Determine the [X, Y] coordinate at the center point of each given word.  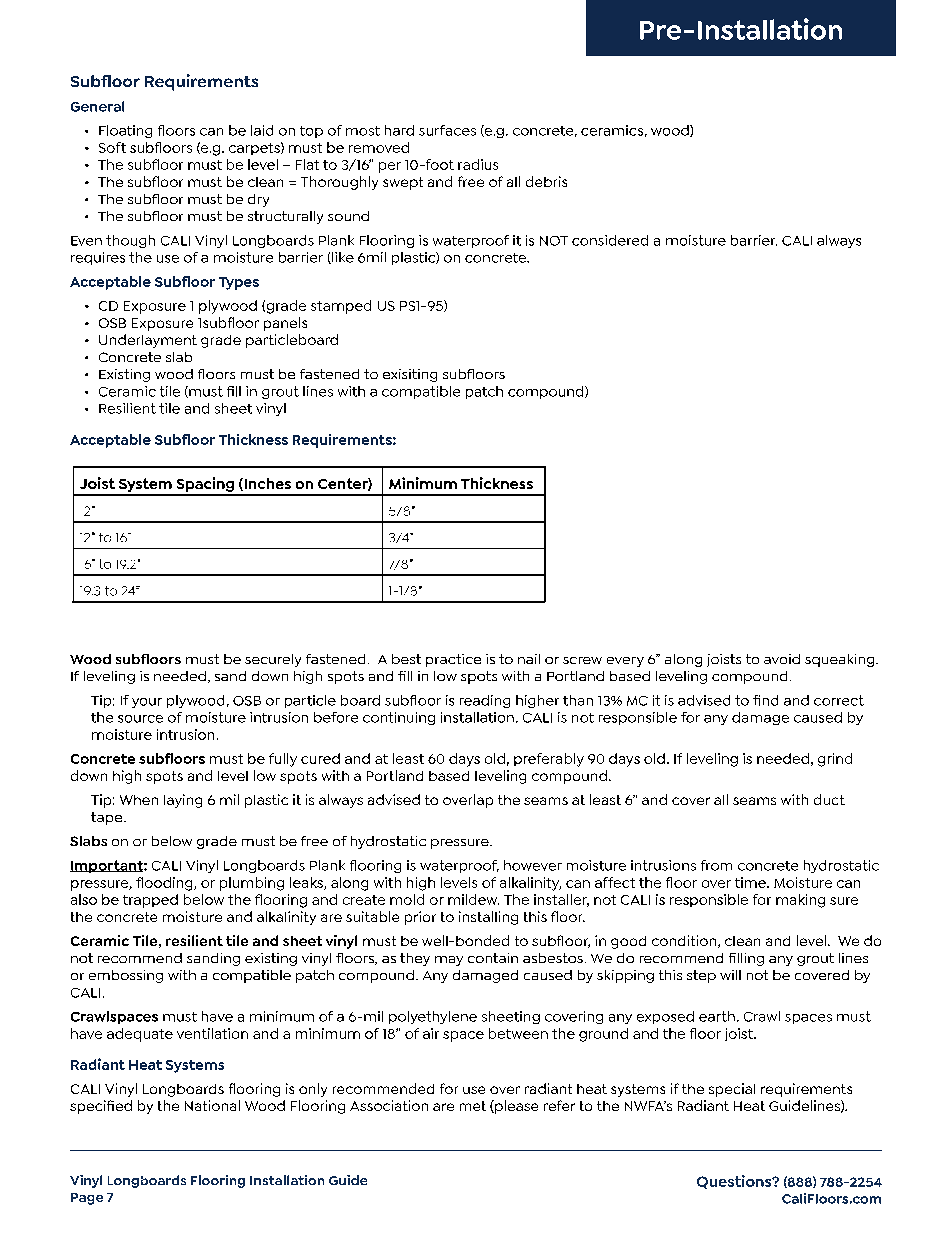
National [212, 1105]
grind [835, 760]
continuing [399, 718]
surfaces [447, 130]
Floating [125, 131]
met [473, 1106]
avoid [782, 659]
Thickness [253, 439]
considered [610, 240]
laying [183, 801]
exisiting [410, 375]
